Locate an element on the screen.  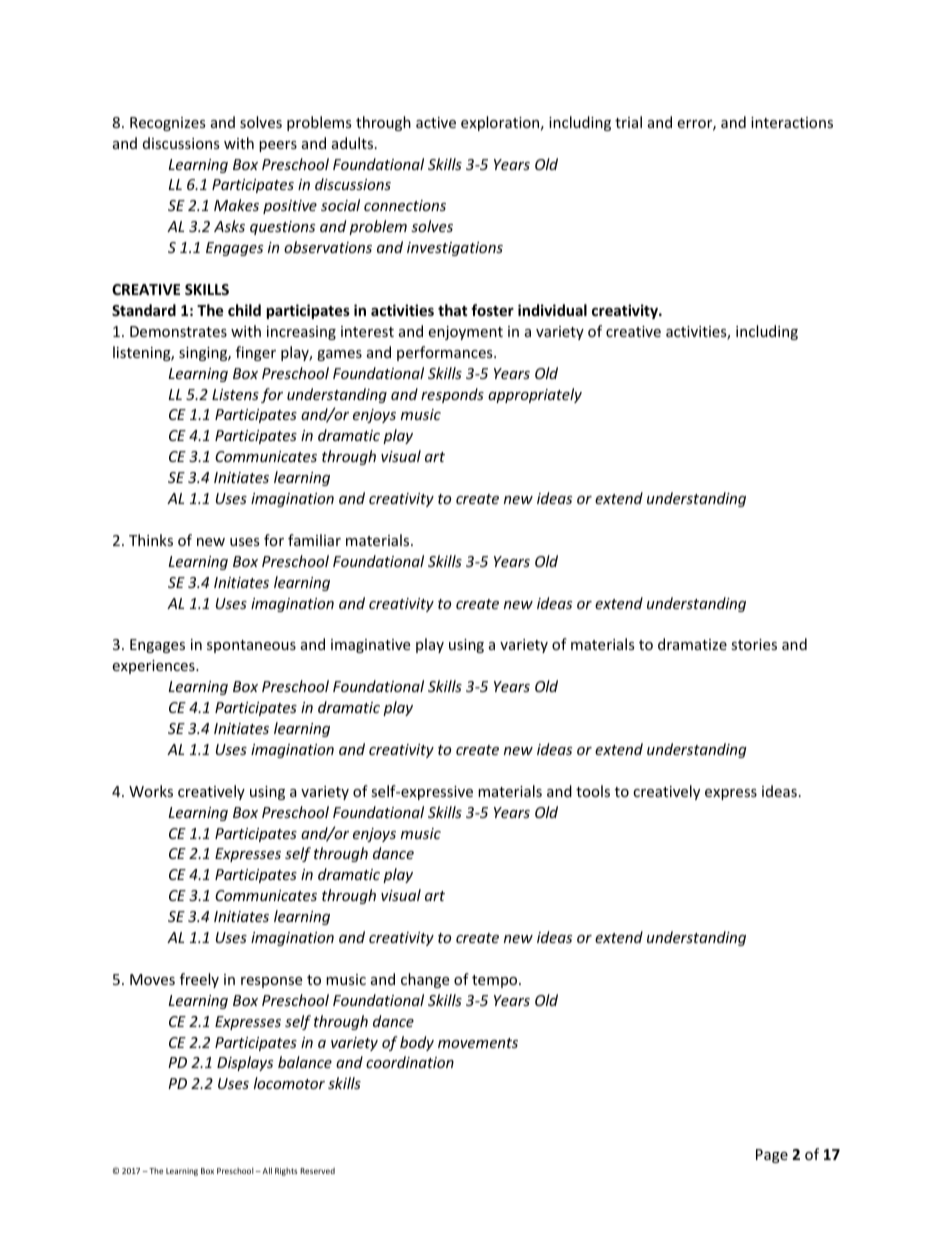
Page is located at coordinates (772, 1156).
